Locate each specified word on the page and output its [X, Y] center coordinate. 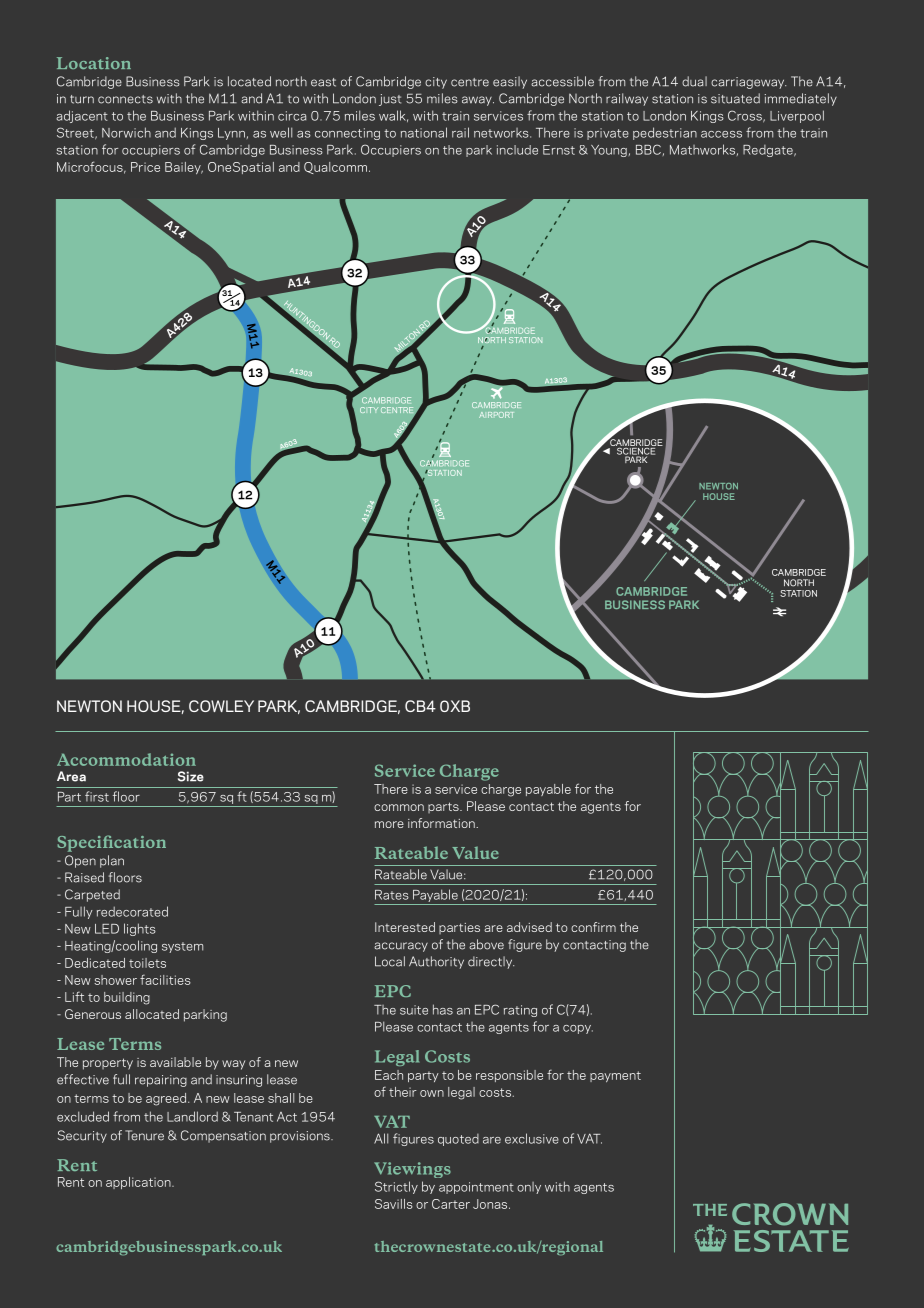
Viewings [412, 1170]
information [442, 823]
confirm [593, 927]
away [478, 101]
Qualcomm [335, 168]
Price [145, 167]
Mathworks [702, 149]
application [139, 1183]
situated [735, 98]
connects [125, 99]
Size [191, 776]
